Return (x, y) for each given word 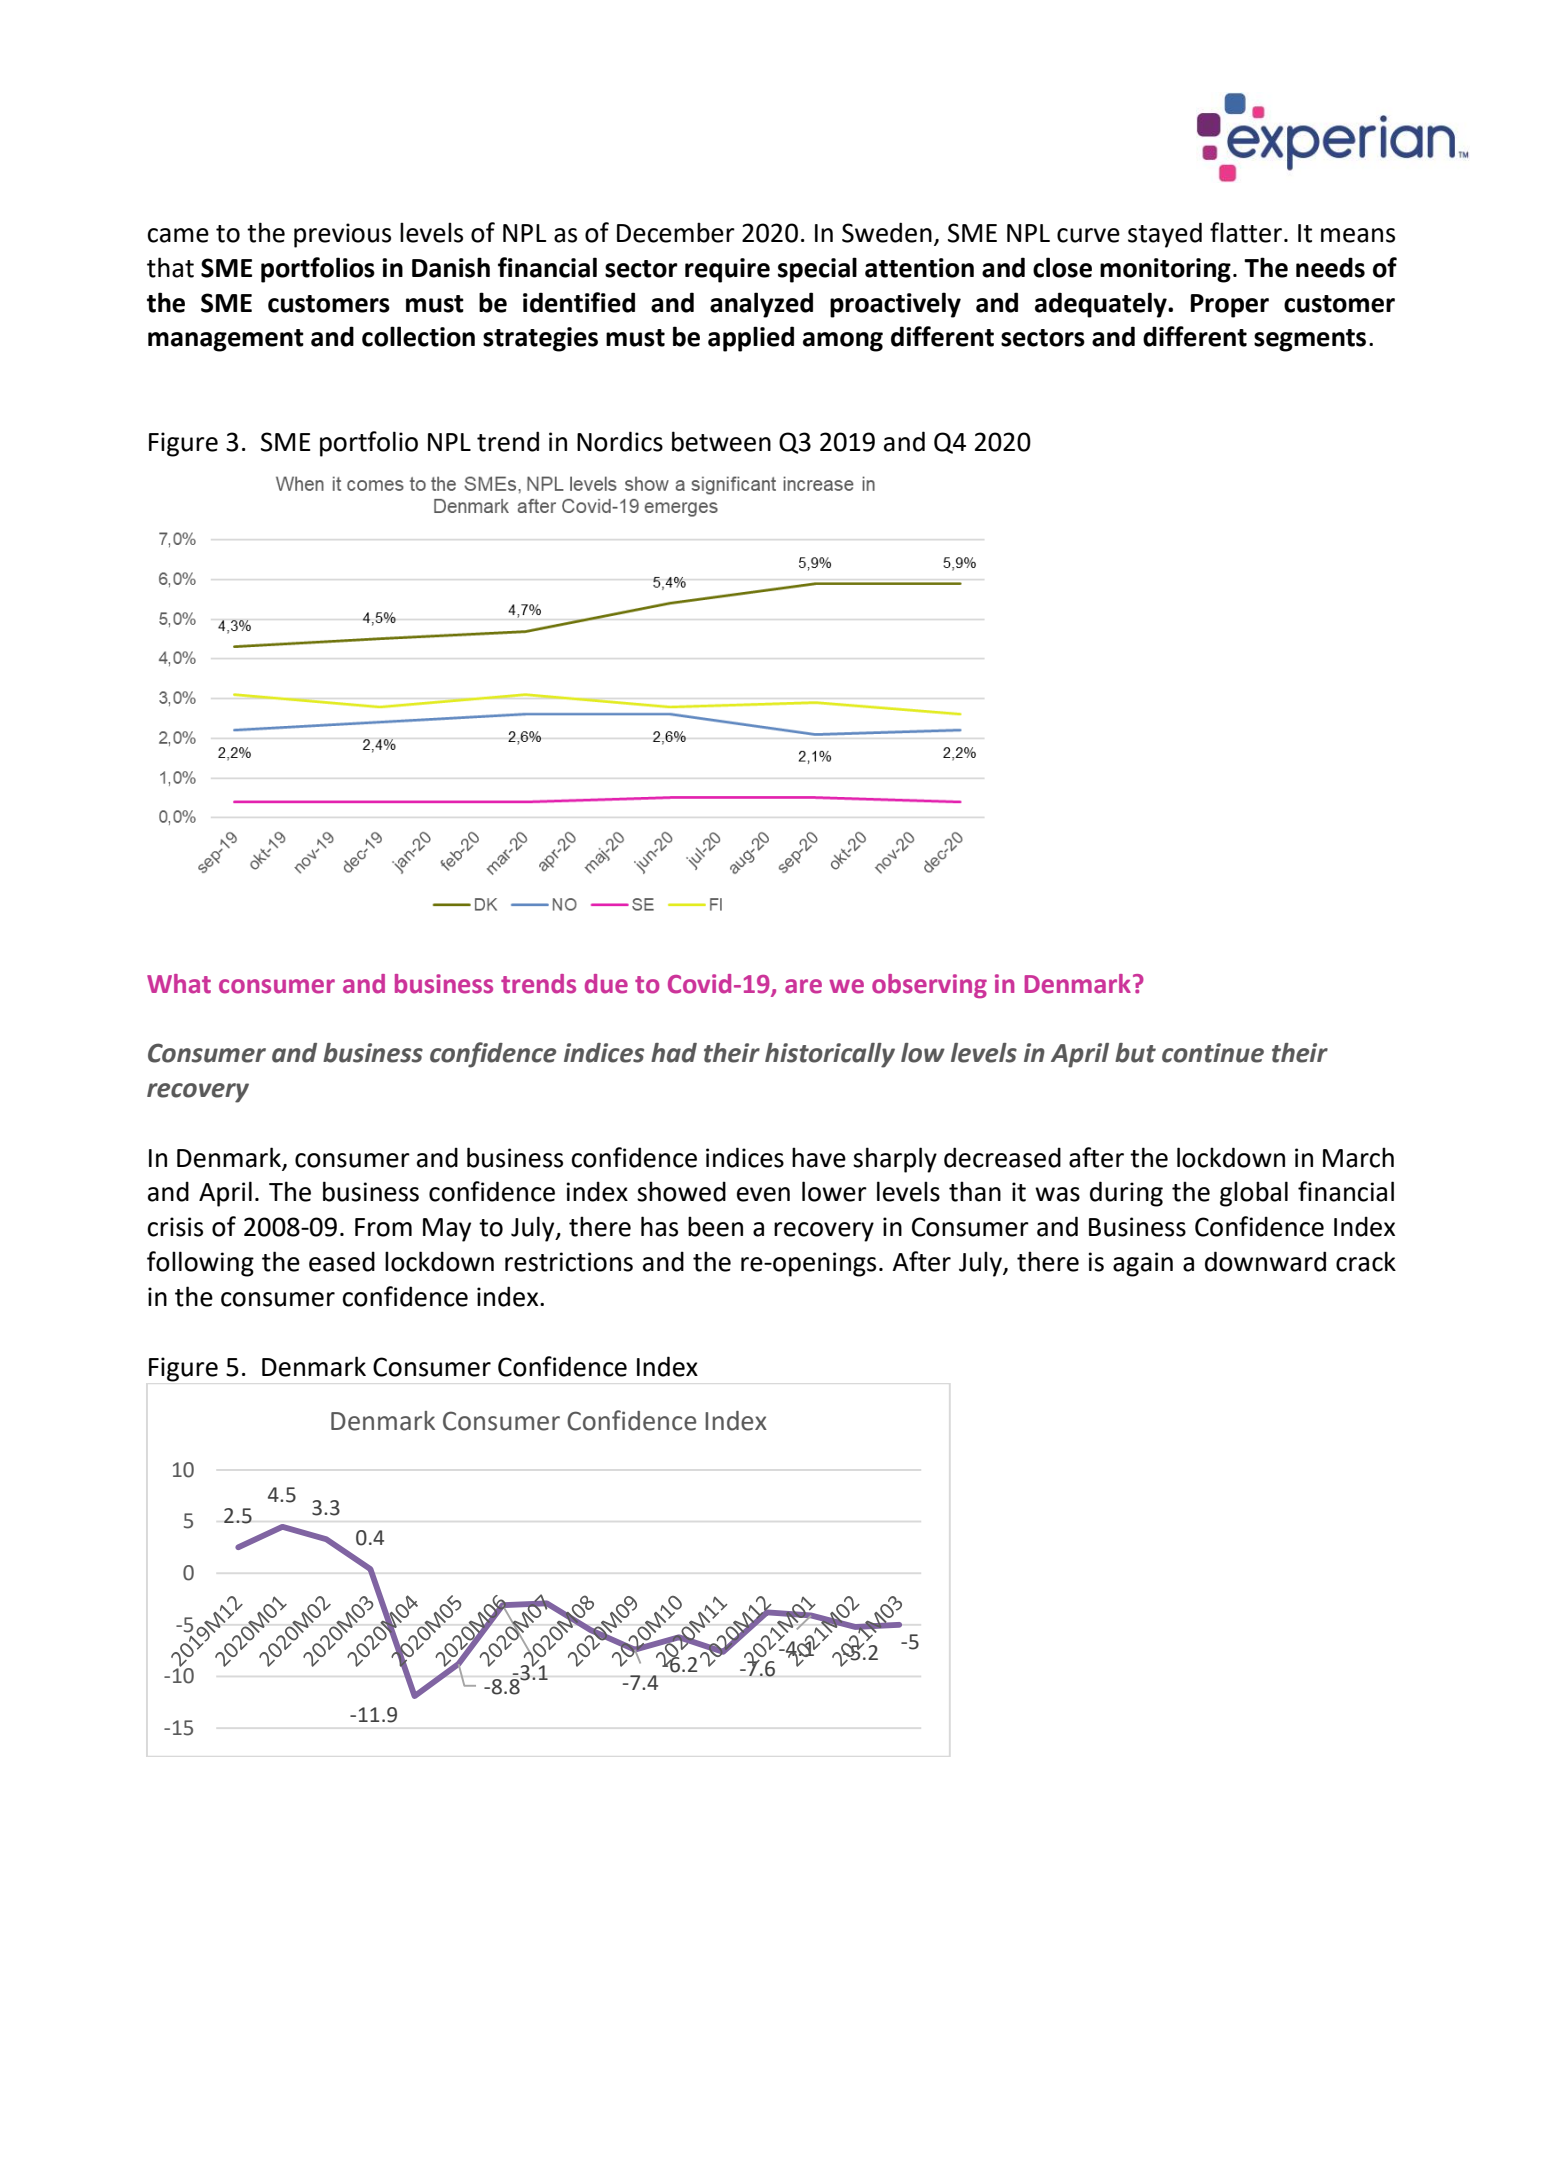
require (727, 270)
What (179, 984)
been (715, 1226)
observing (929, 986)
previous (342, 235)
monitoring (1165, 270)
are (803, 986)
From (383, 1227)
